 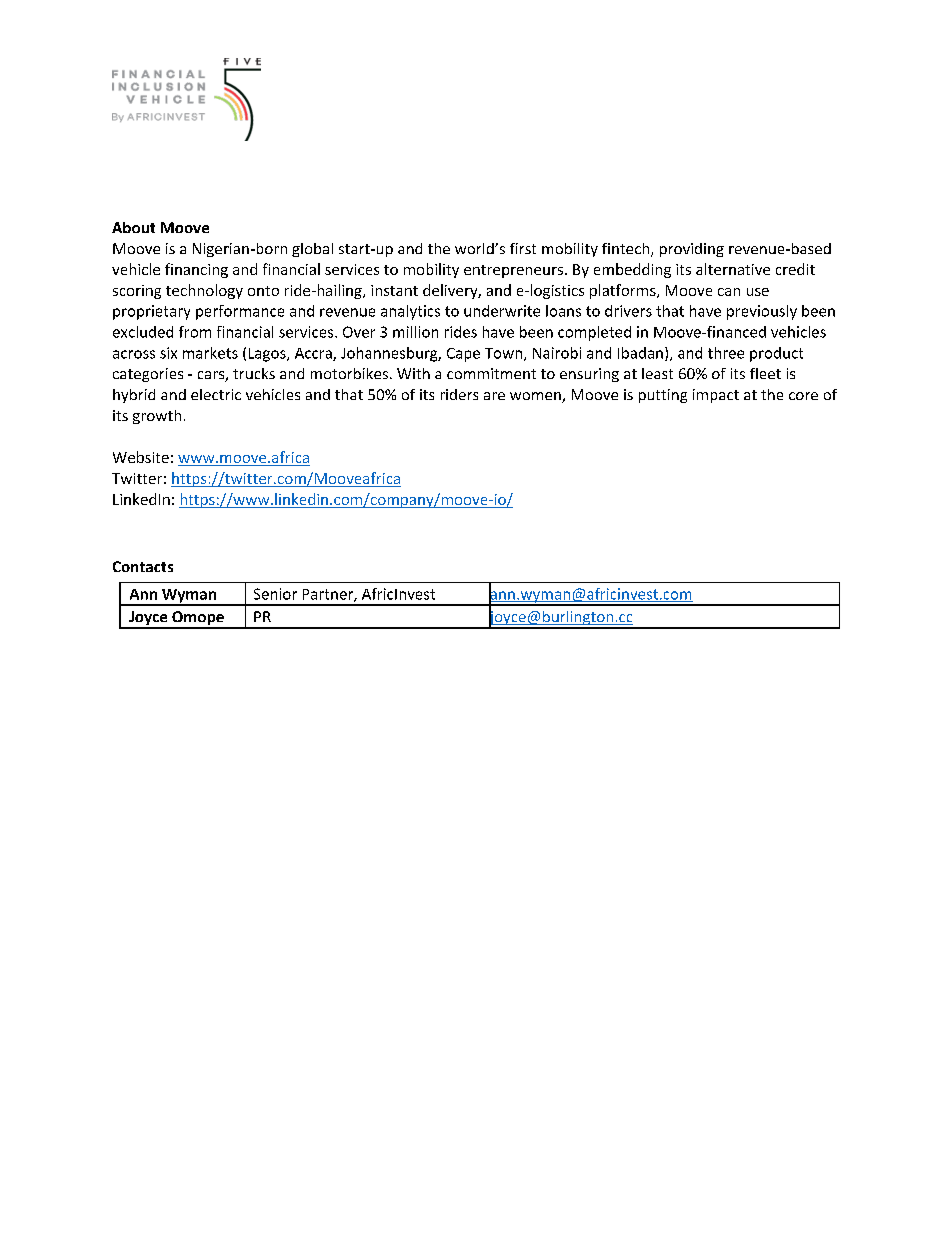 I want to click on are, so click(x=494, y=396).
